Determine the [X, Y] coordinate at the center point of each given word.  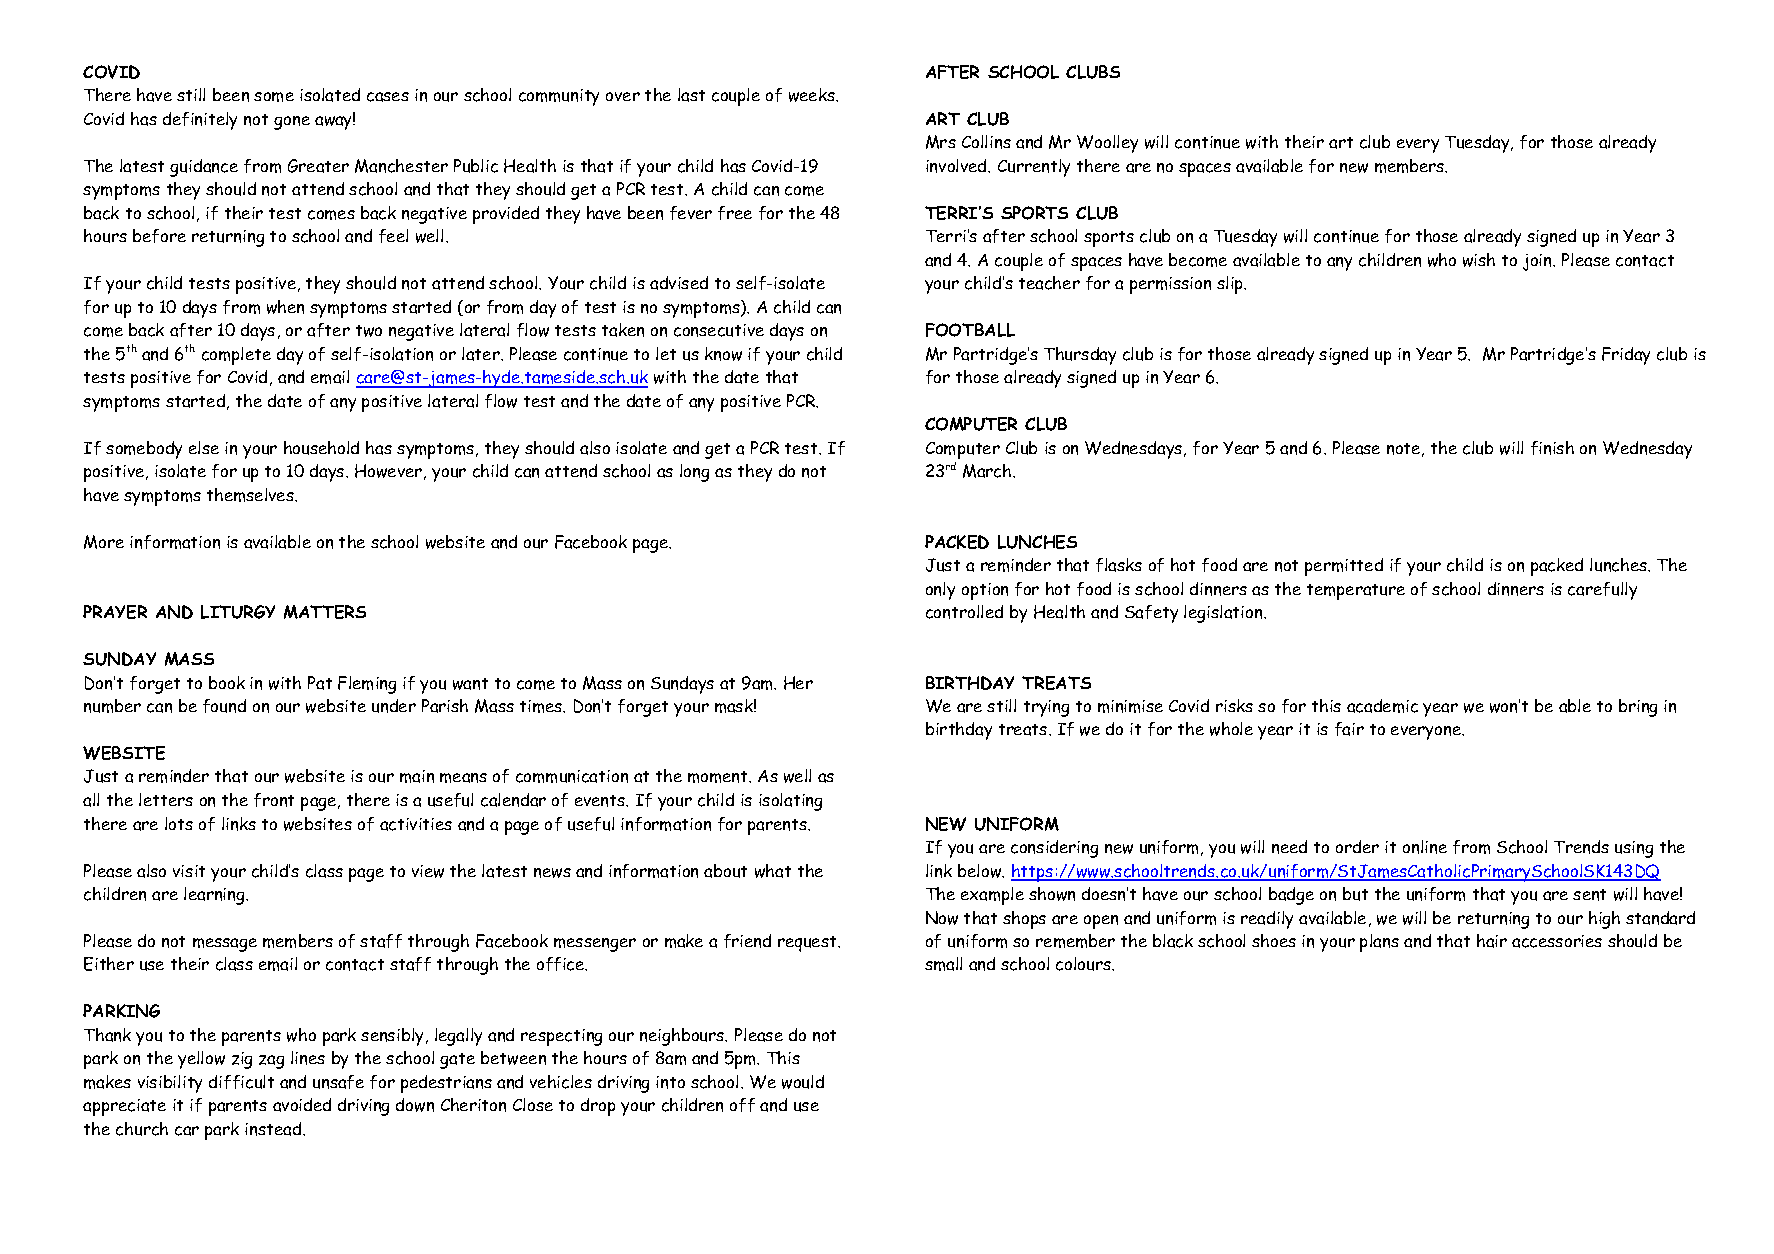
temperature [1356, 592]
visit [189, 871]
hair [1492, 941]
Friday [1626, 356]
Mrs [941, 142]
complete [236, 356]
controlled [964, 612]
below [981, 871]
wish [1479, 260]
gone [292, 123]
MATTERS [325, 612]
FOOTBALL [970, 330]
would [803, 1082]
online [1425, 847]
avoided [302, 1105]
